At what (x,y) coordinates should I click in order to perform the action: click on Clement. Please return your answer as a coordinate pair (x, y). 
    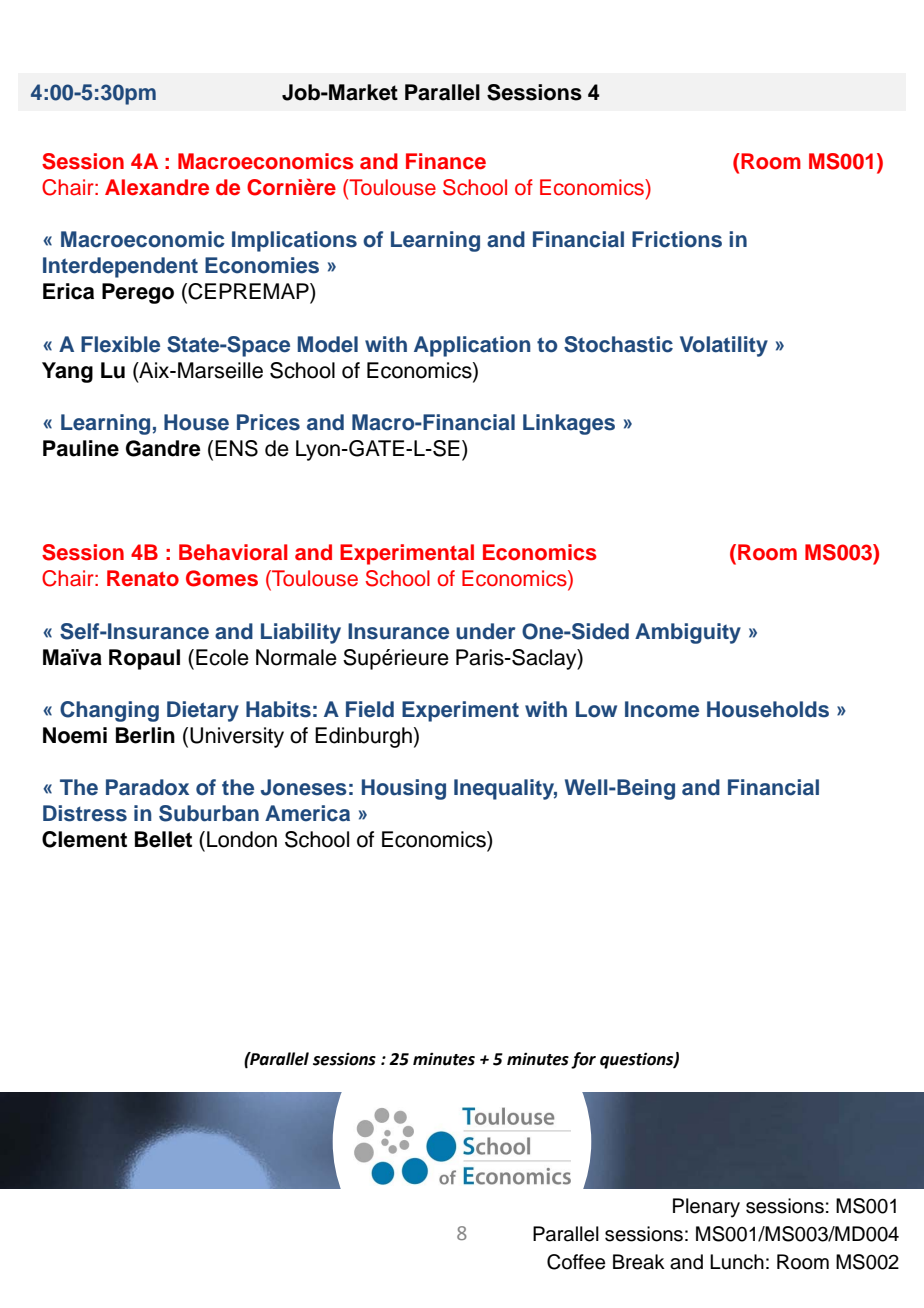
    Looking at the image, I should click on (84, 839).
